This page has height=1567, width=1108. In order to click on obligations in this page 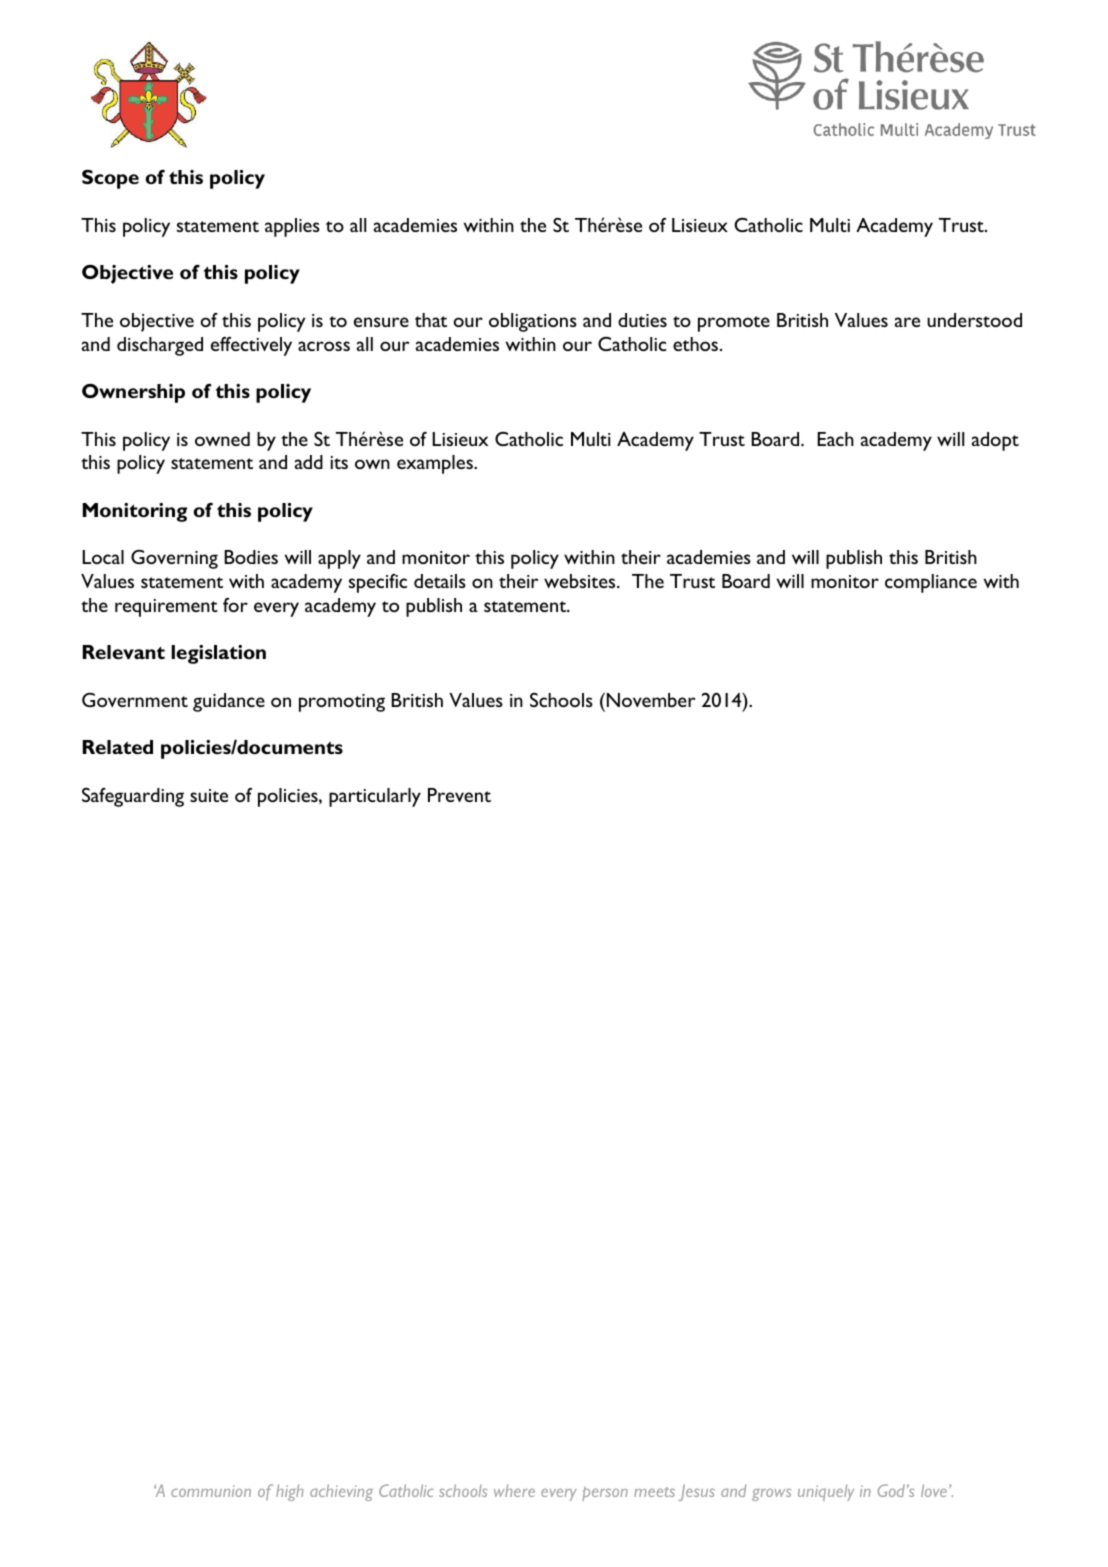, I will do `click(533, 322)`.
